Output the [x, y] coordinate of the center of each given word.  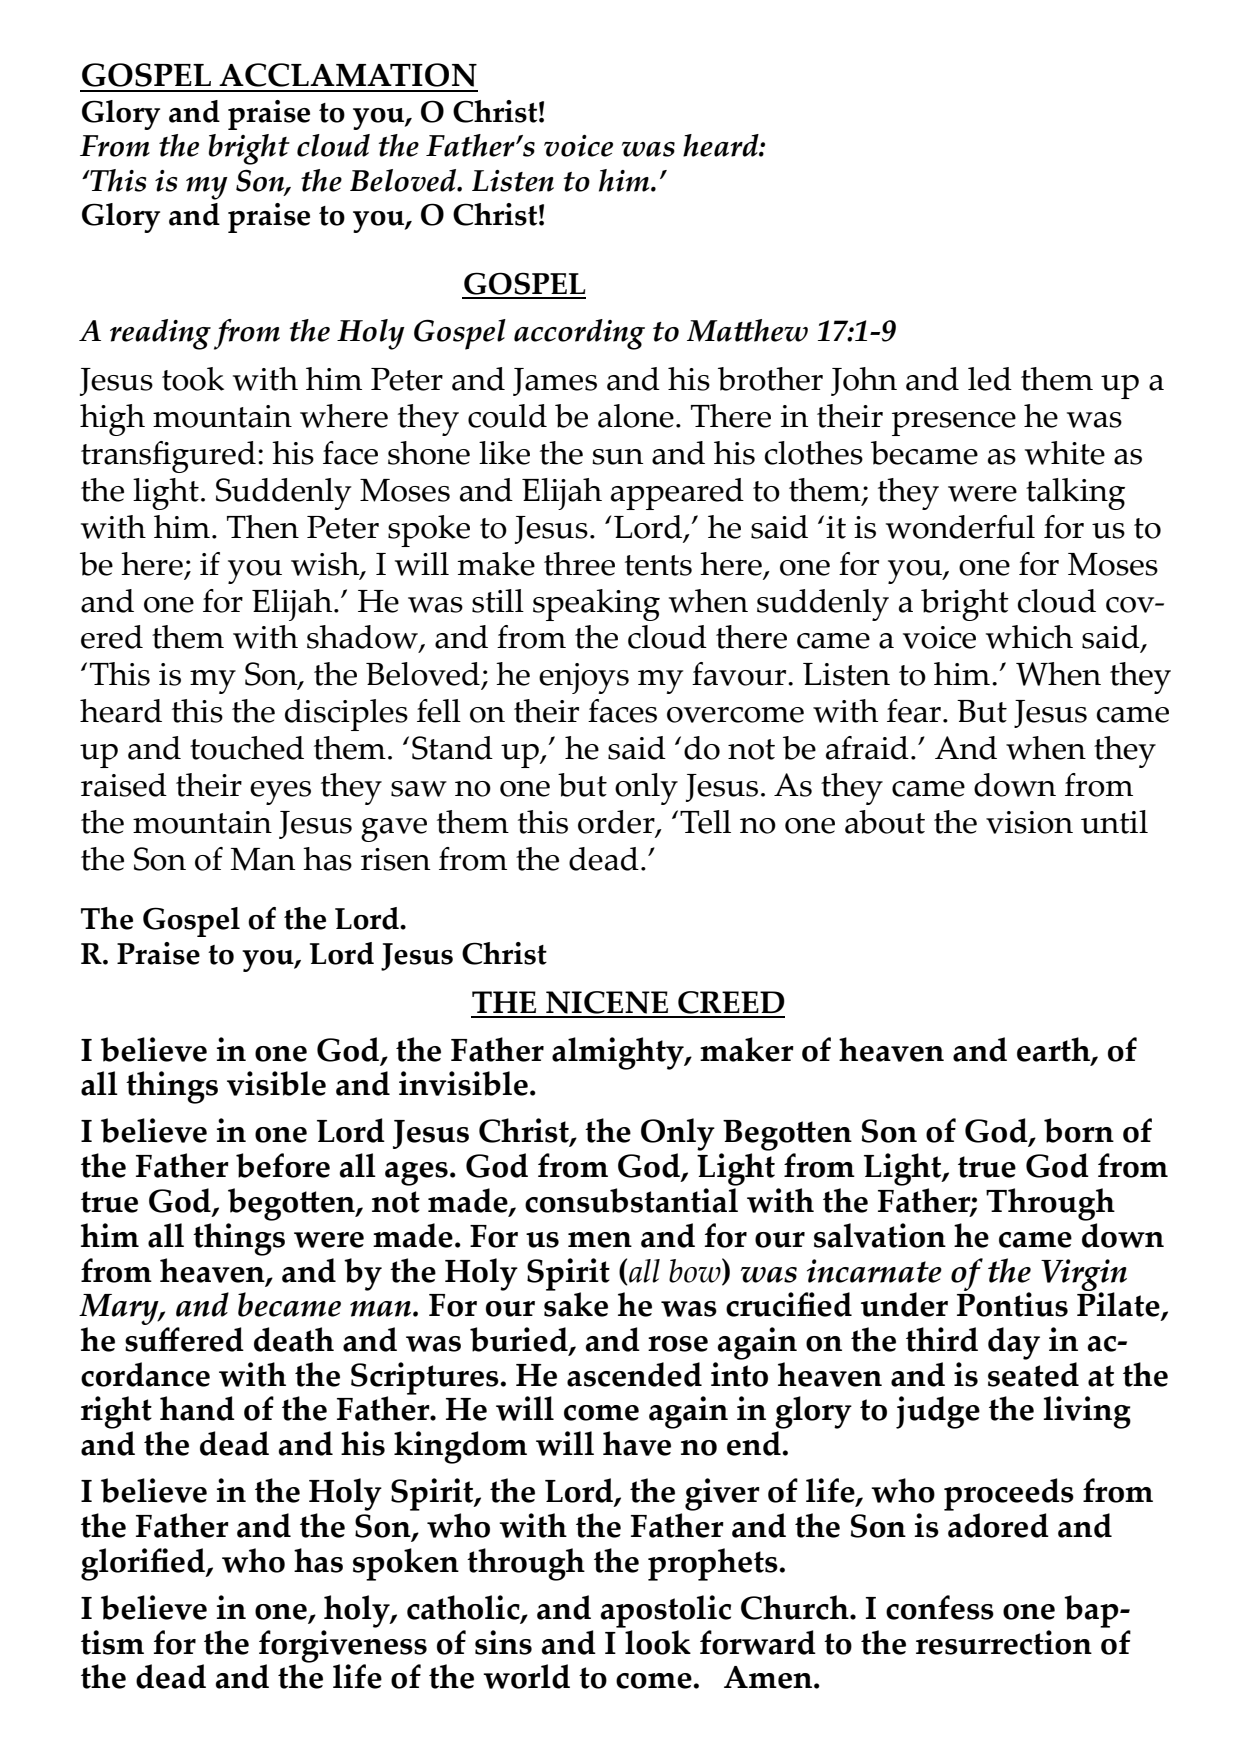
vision [1029, 822]
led [990, 379]
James [555, 382]
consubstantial [631, 1200]
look [658, 1642]
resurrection [1004, 1642]
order [617, 823]
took [193, 379]
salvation [880, 1235]
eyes [280, 793]
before [283, 1165]
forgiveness [343, 1647]
